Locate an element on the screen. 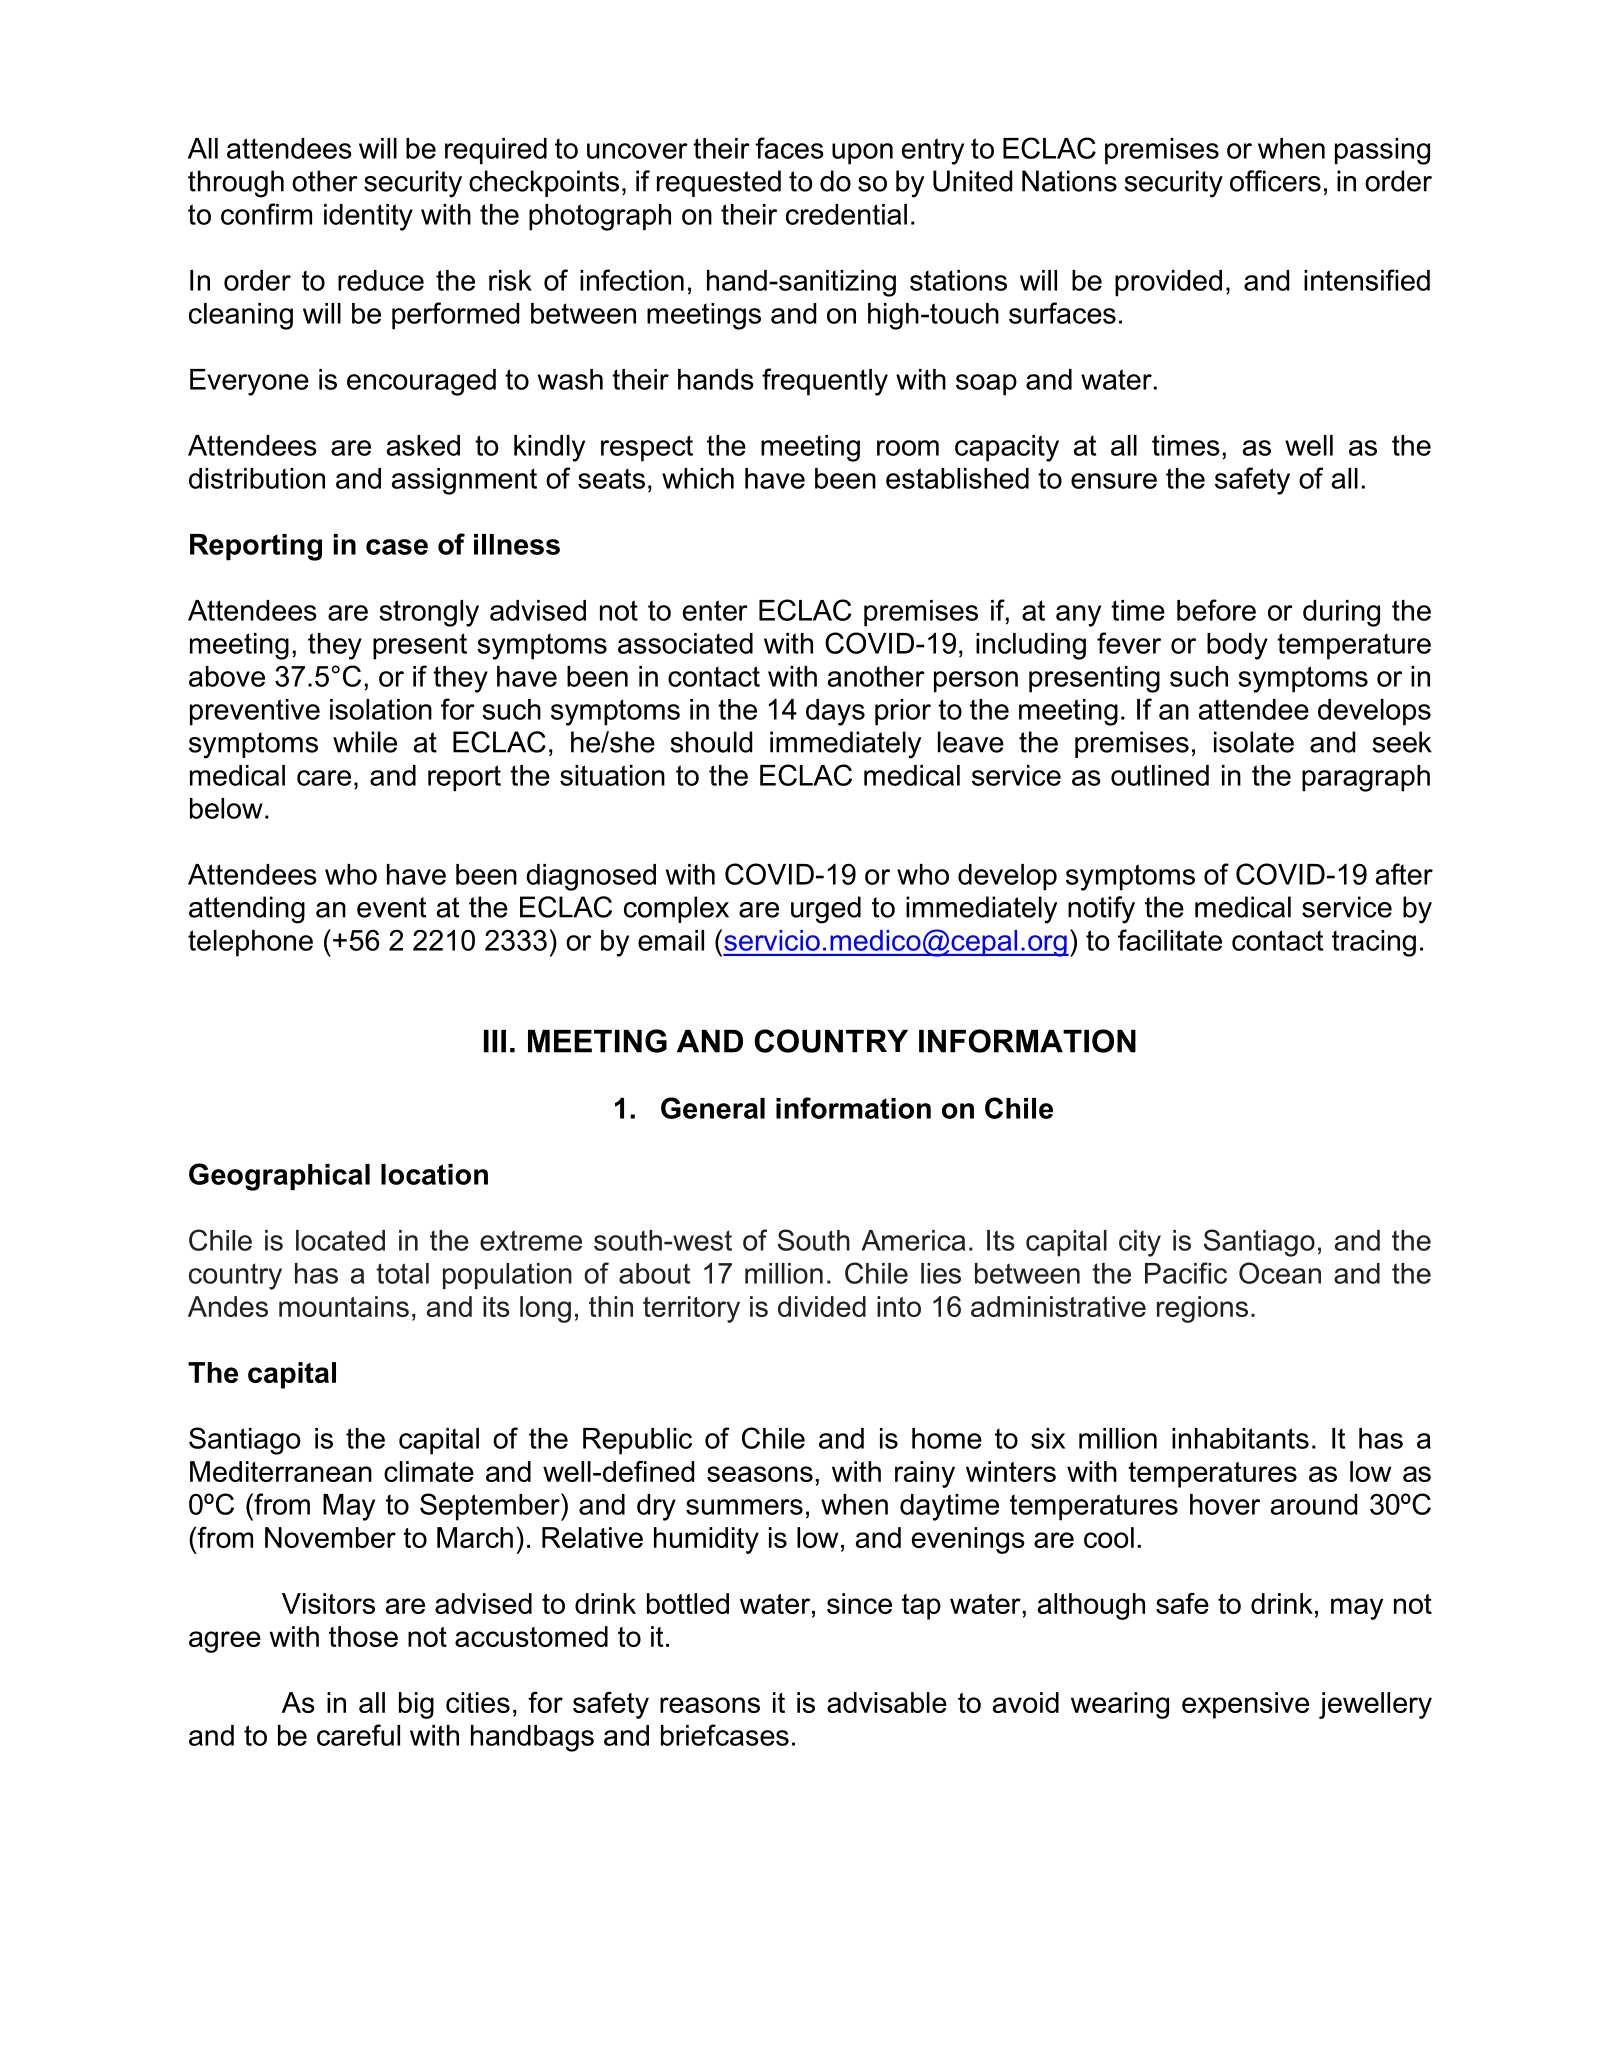 This screenshot has height=2067, width=1597. those is located at coordinates (363, 1636).
